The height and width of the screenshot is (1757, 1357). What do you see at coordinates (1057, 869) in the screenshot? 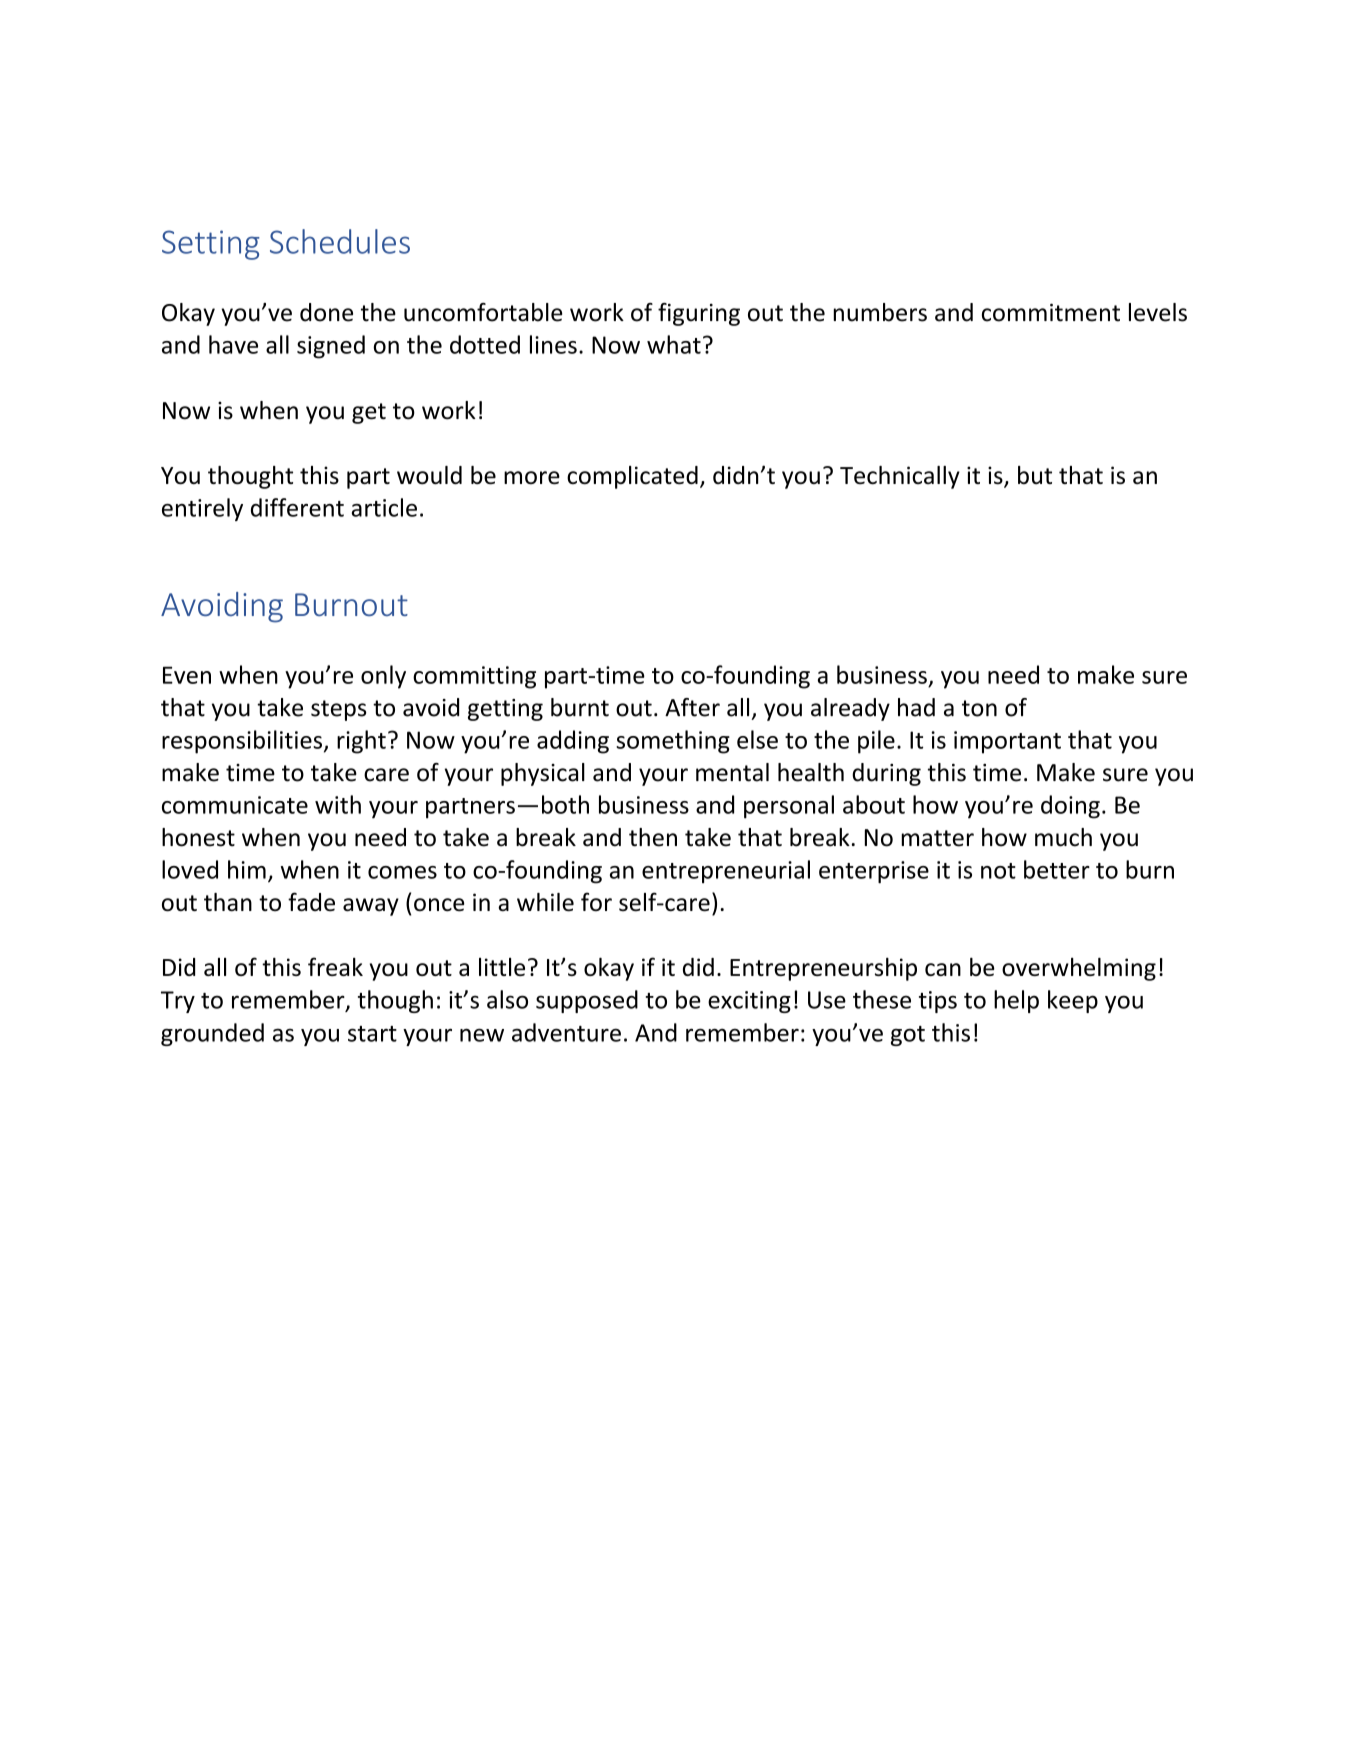
I see `better` at bounding box center [1057, 869].
